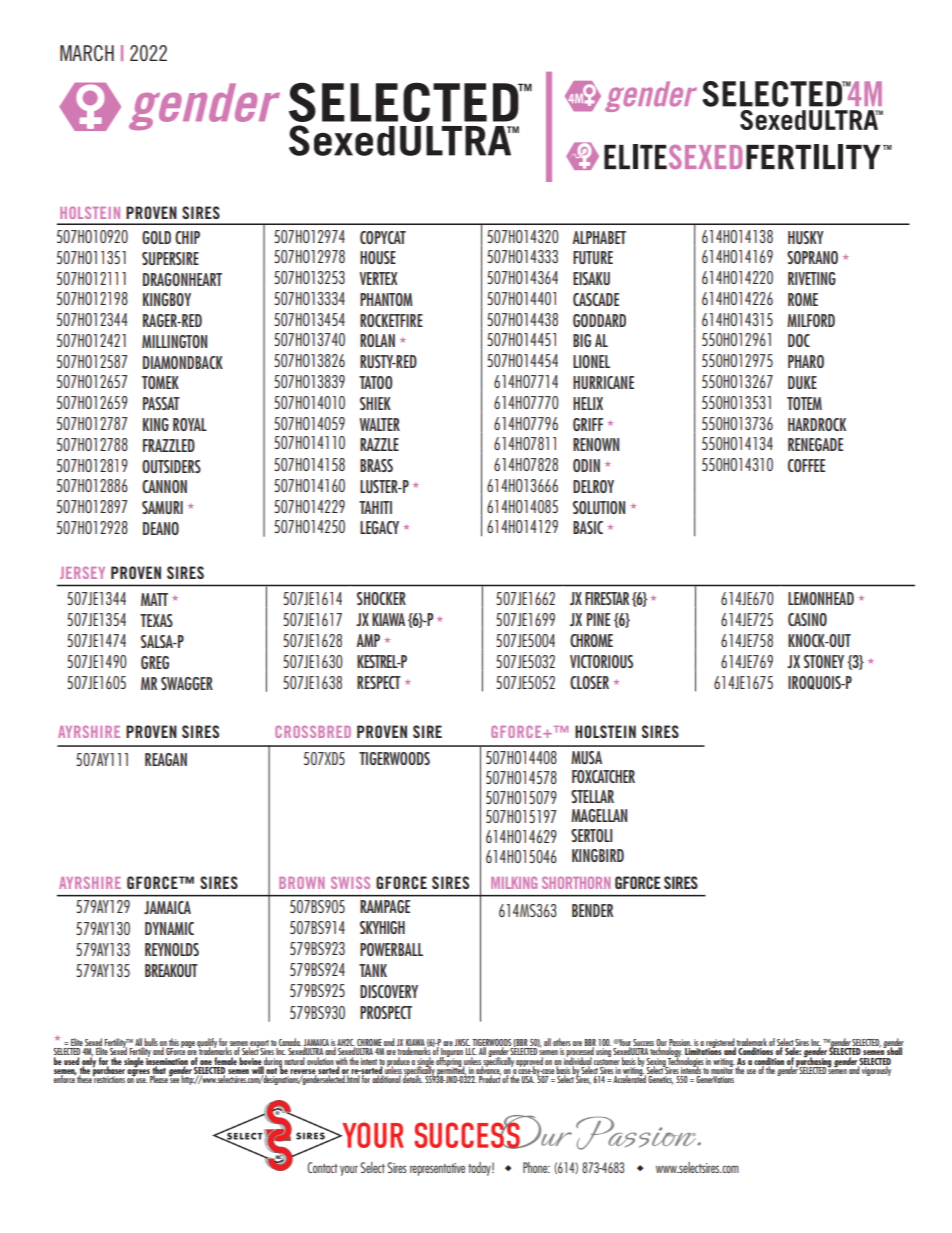  What do you see at coordinates (87, 53) in the screenshot?
I see `MARCH` at bounding box center [87, 53].
